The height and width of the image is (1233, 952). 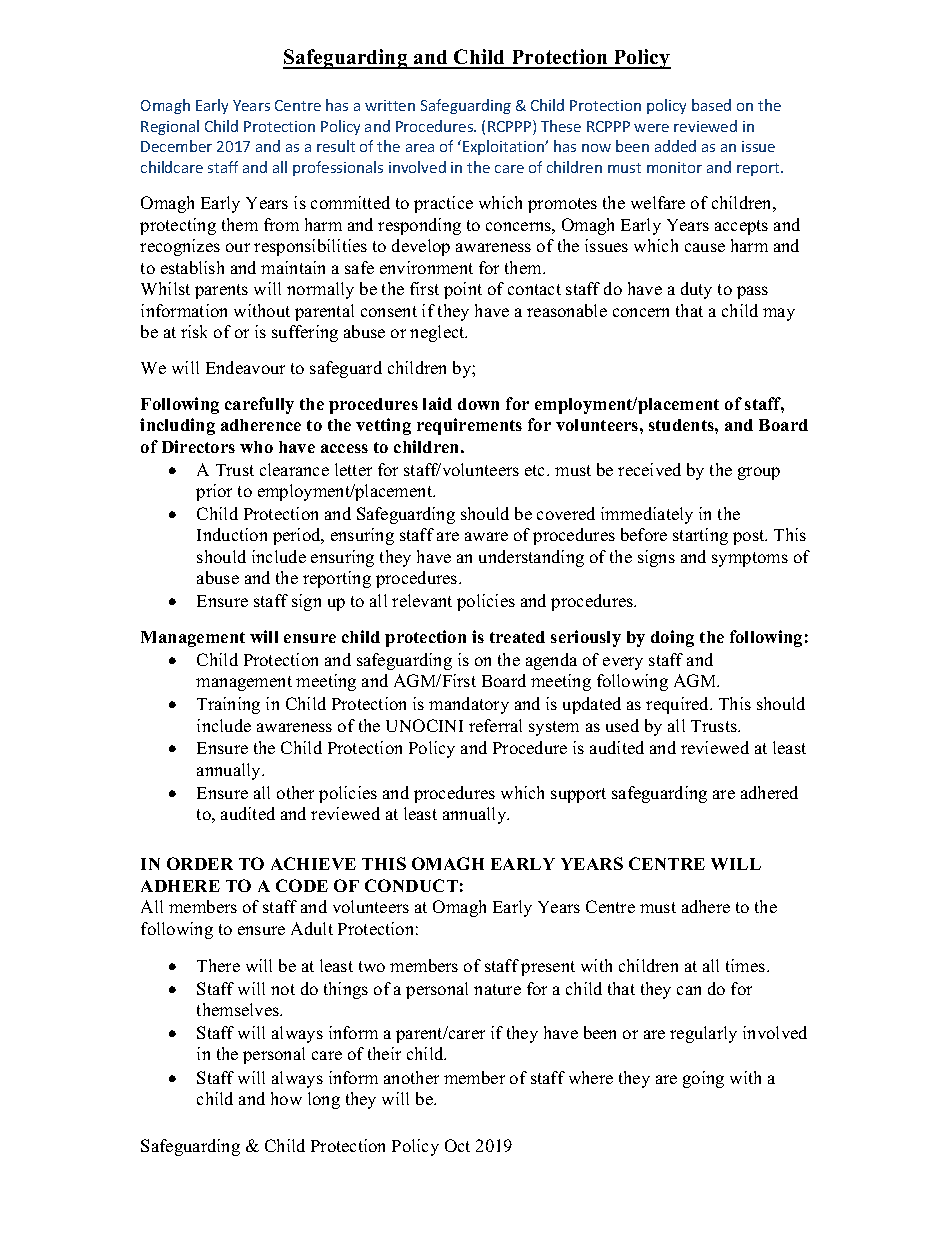 I want to click on Oct, so click(x=457, y=1145).
